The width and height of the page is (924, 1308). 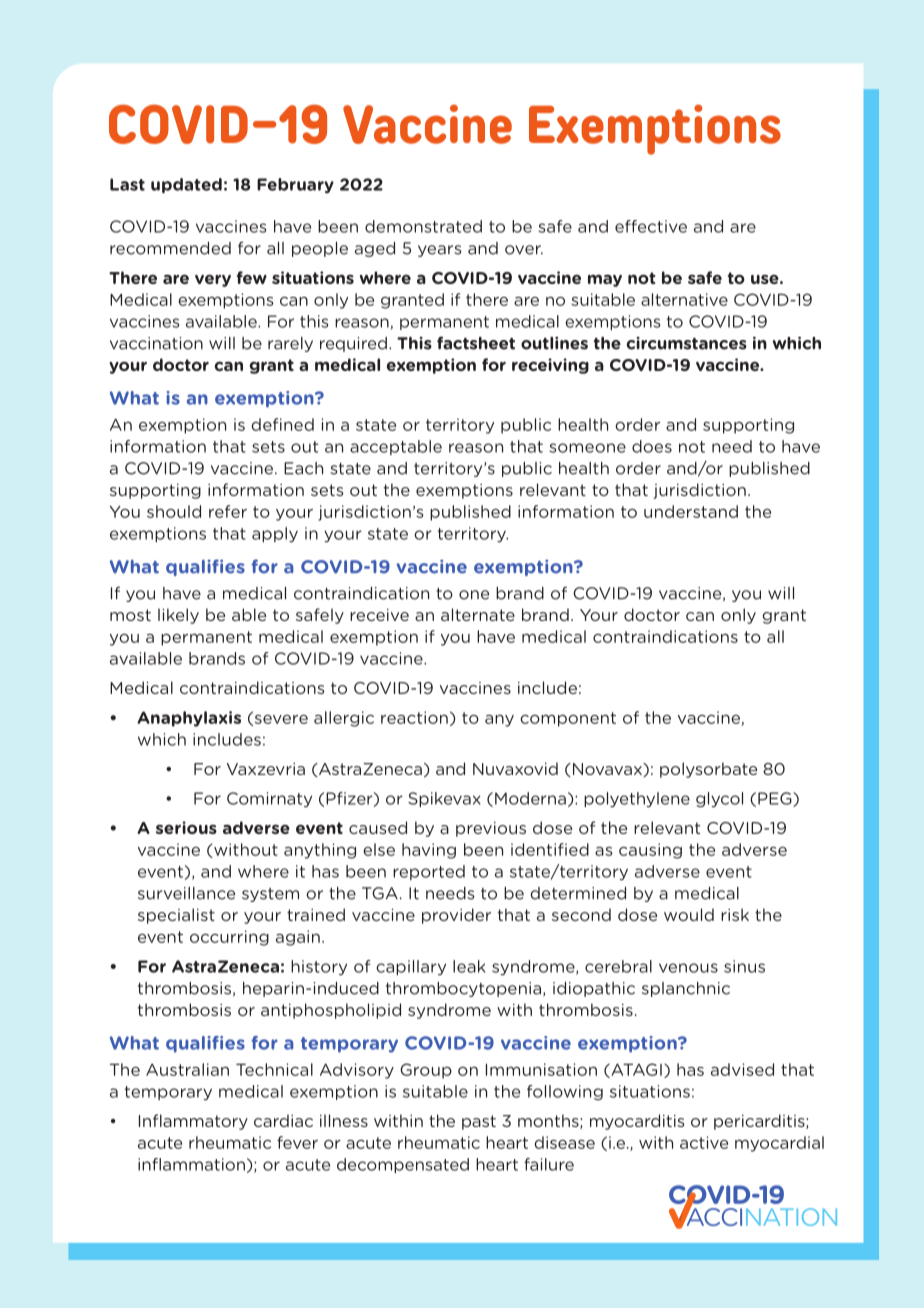 I want to click on updated, so click(x=186, y=186).
